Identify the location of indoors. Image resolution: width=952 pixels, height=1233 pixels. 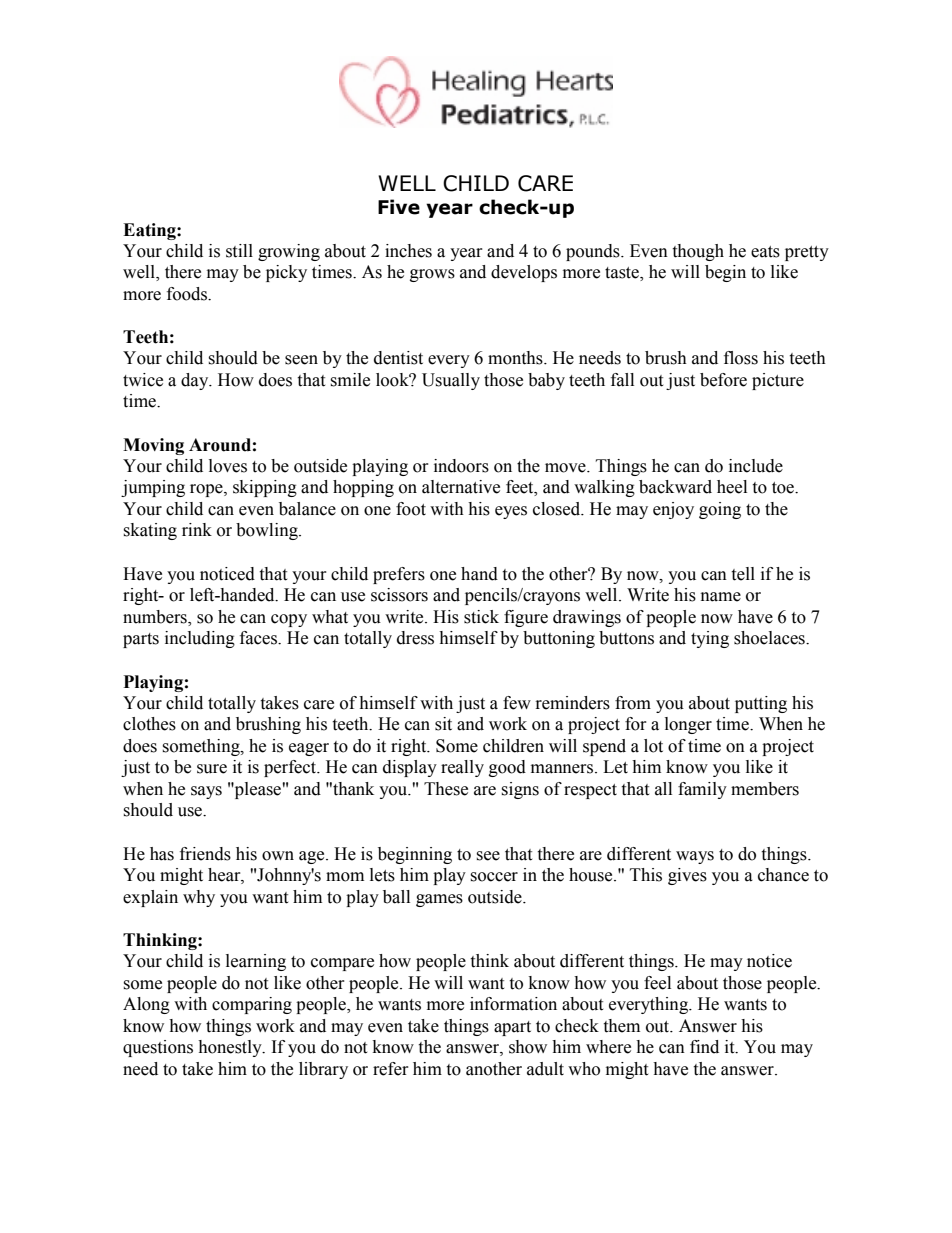
(461, 466).
